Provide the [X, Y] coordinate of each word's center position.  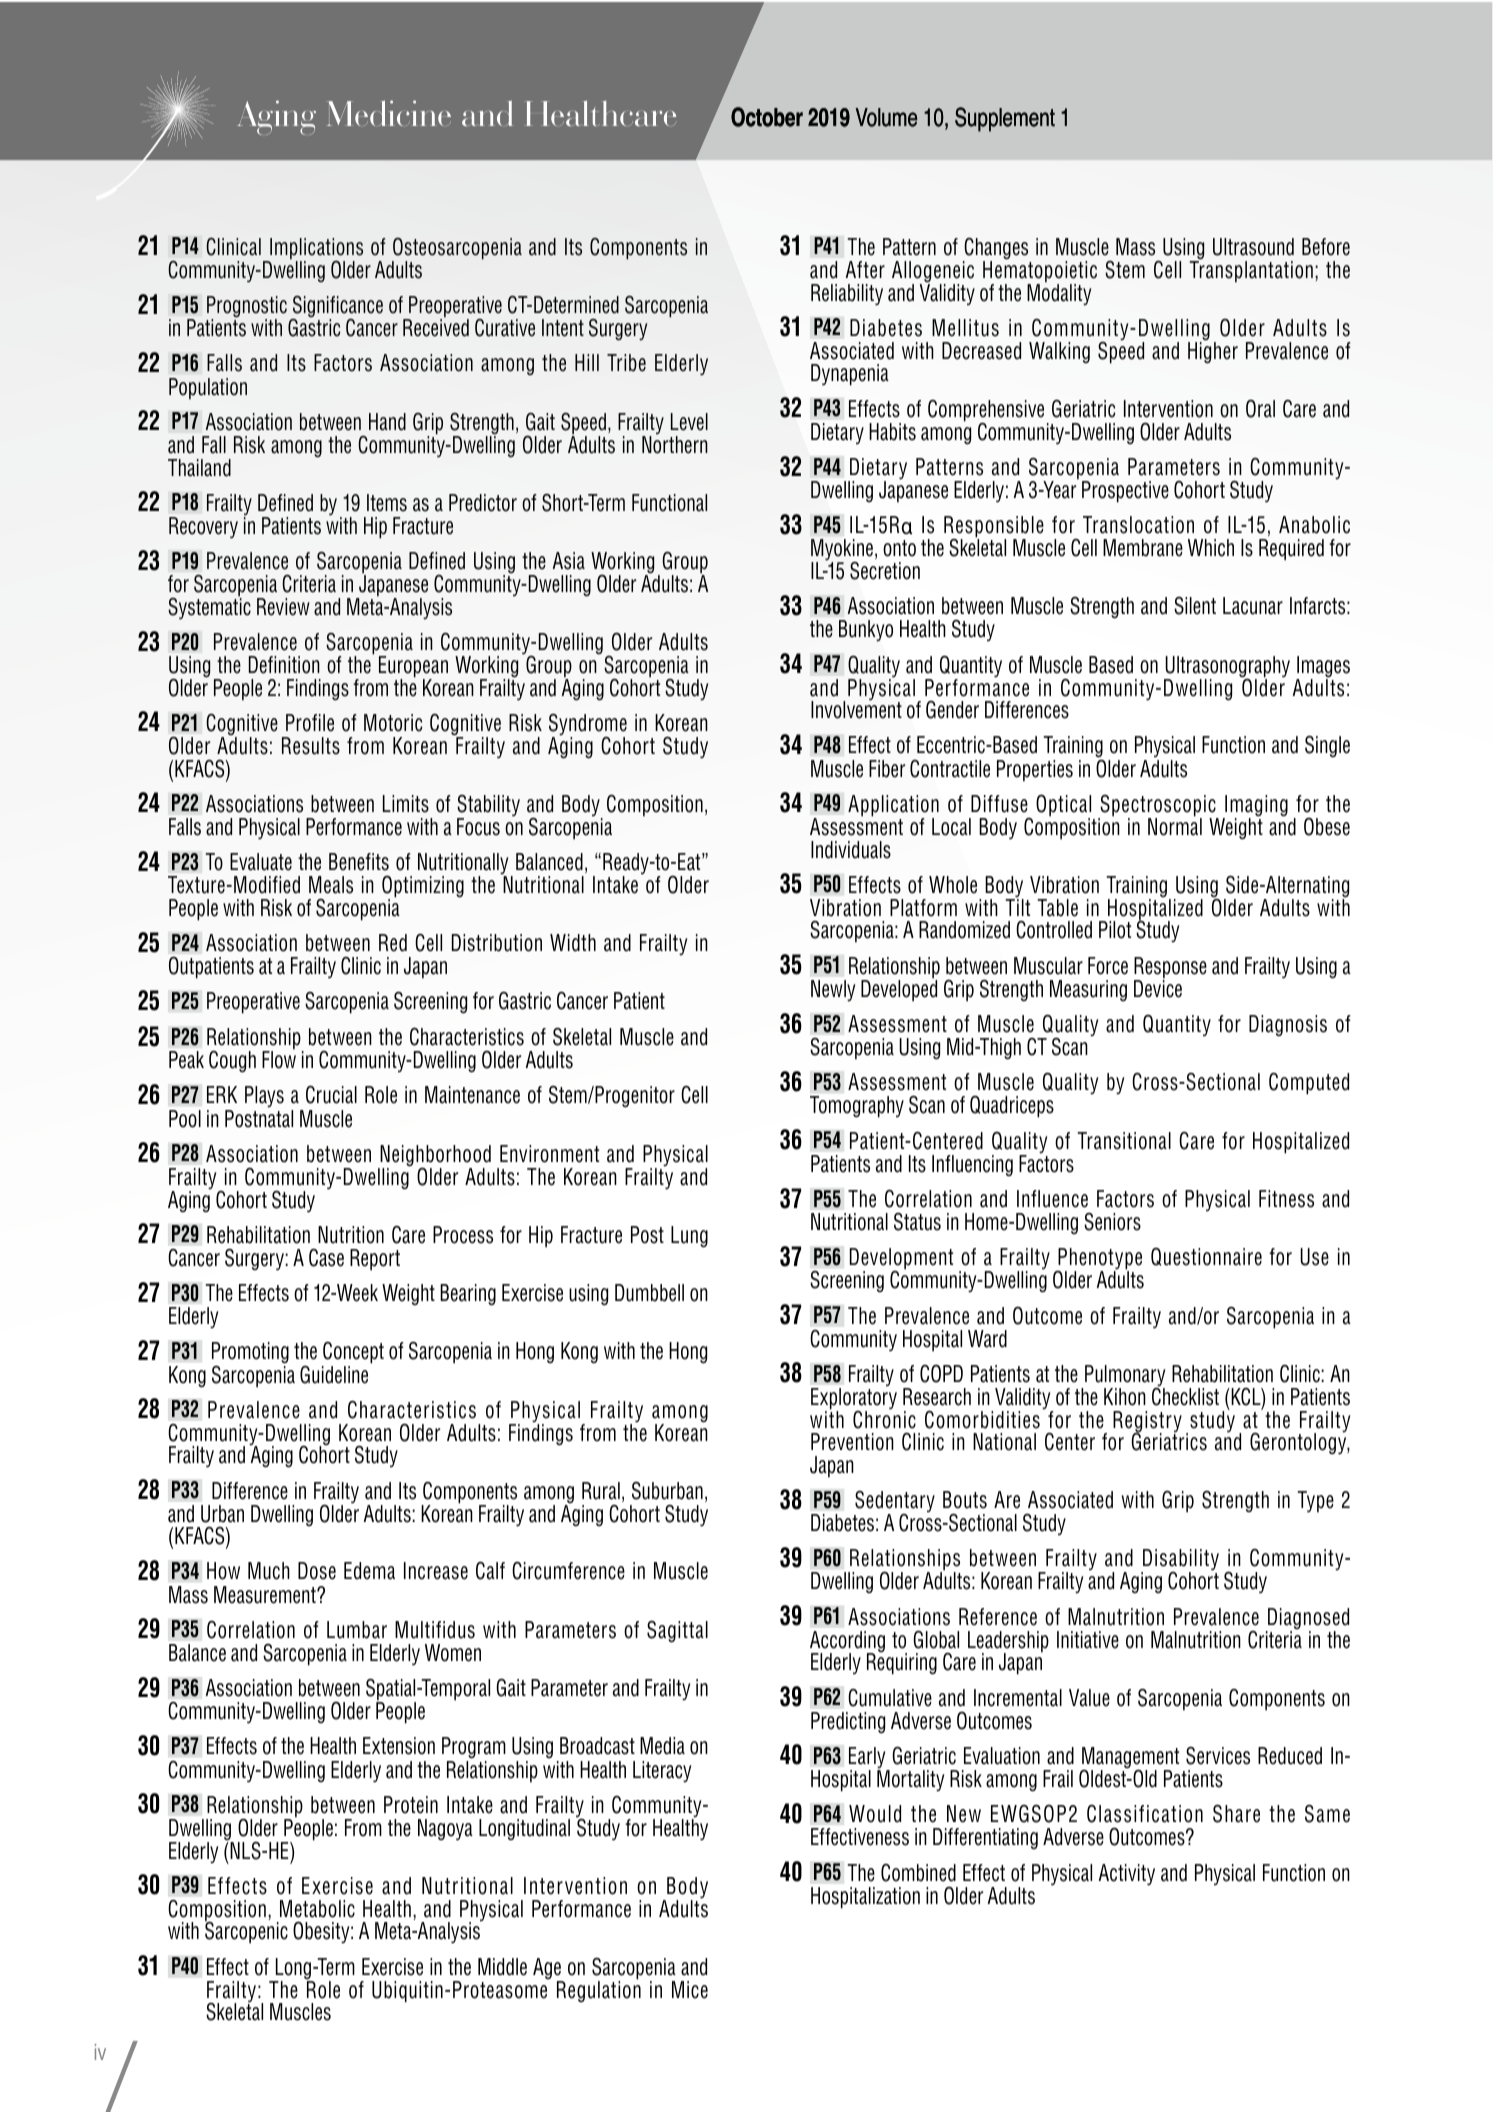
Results [311, 746]
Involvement [856, 709]
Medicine [388, 113]
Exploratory [854, 1400]
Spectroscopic [1158, 807]
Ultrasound [1253, 247]
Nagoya [445, 1830]
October [767, 117]
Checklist [1185, 1396]
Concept [353, 1352]
